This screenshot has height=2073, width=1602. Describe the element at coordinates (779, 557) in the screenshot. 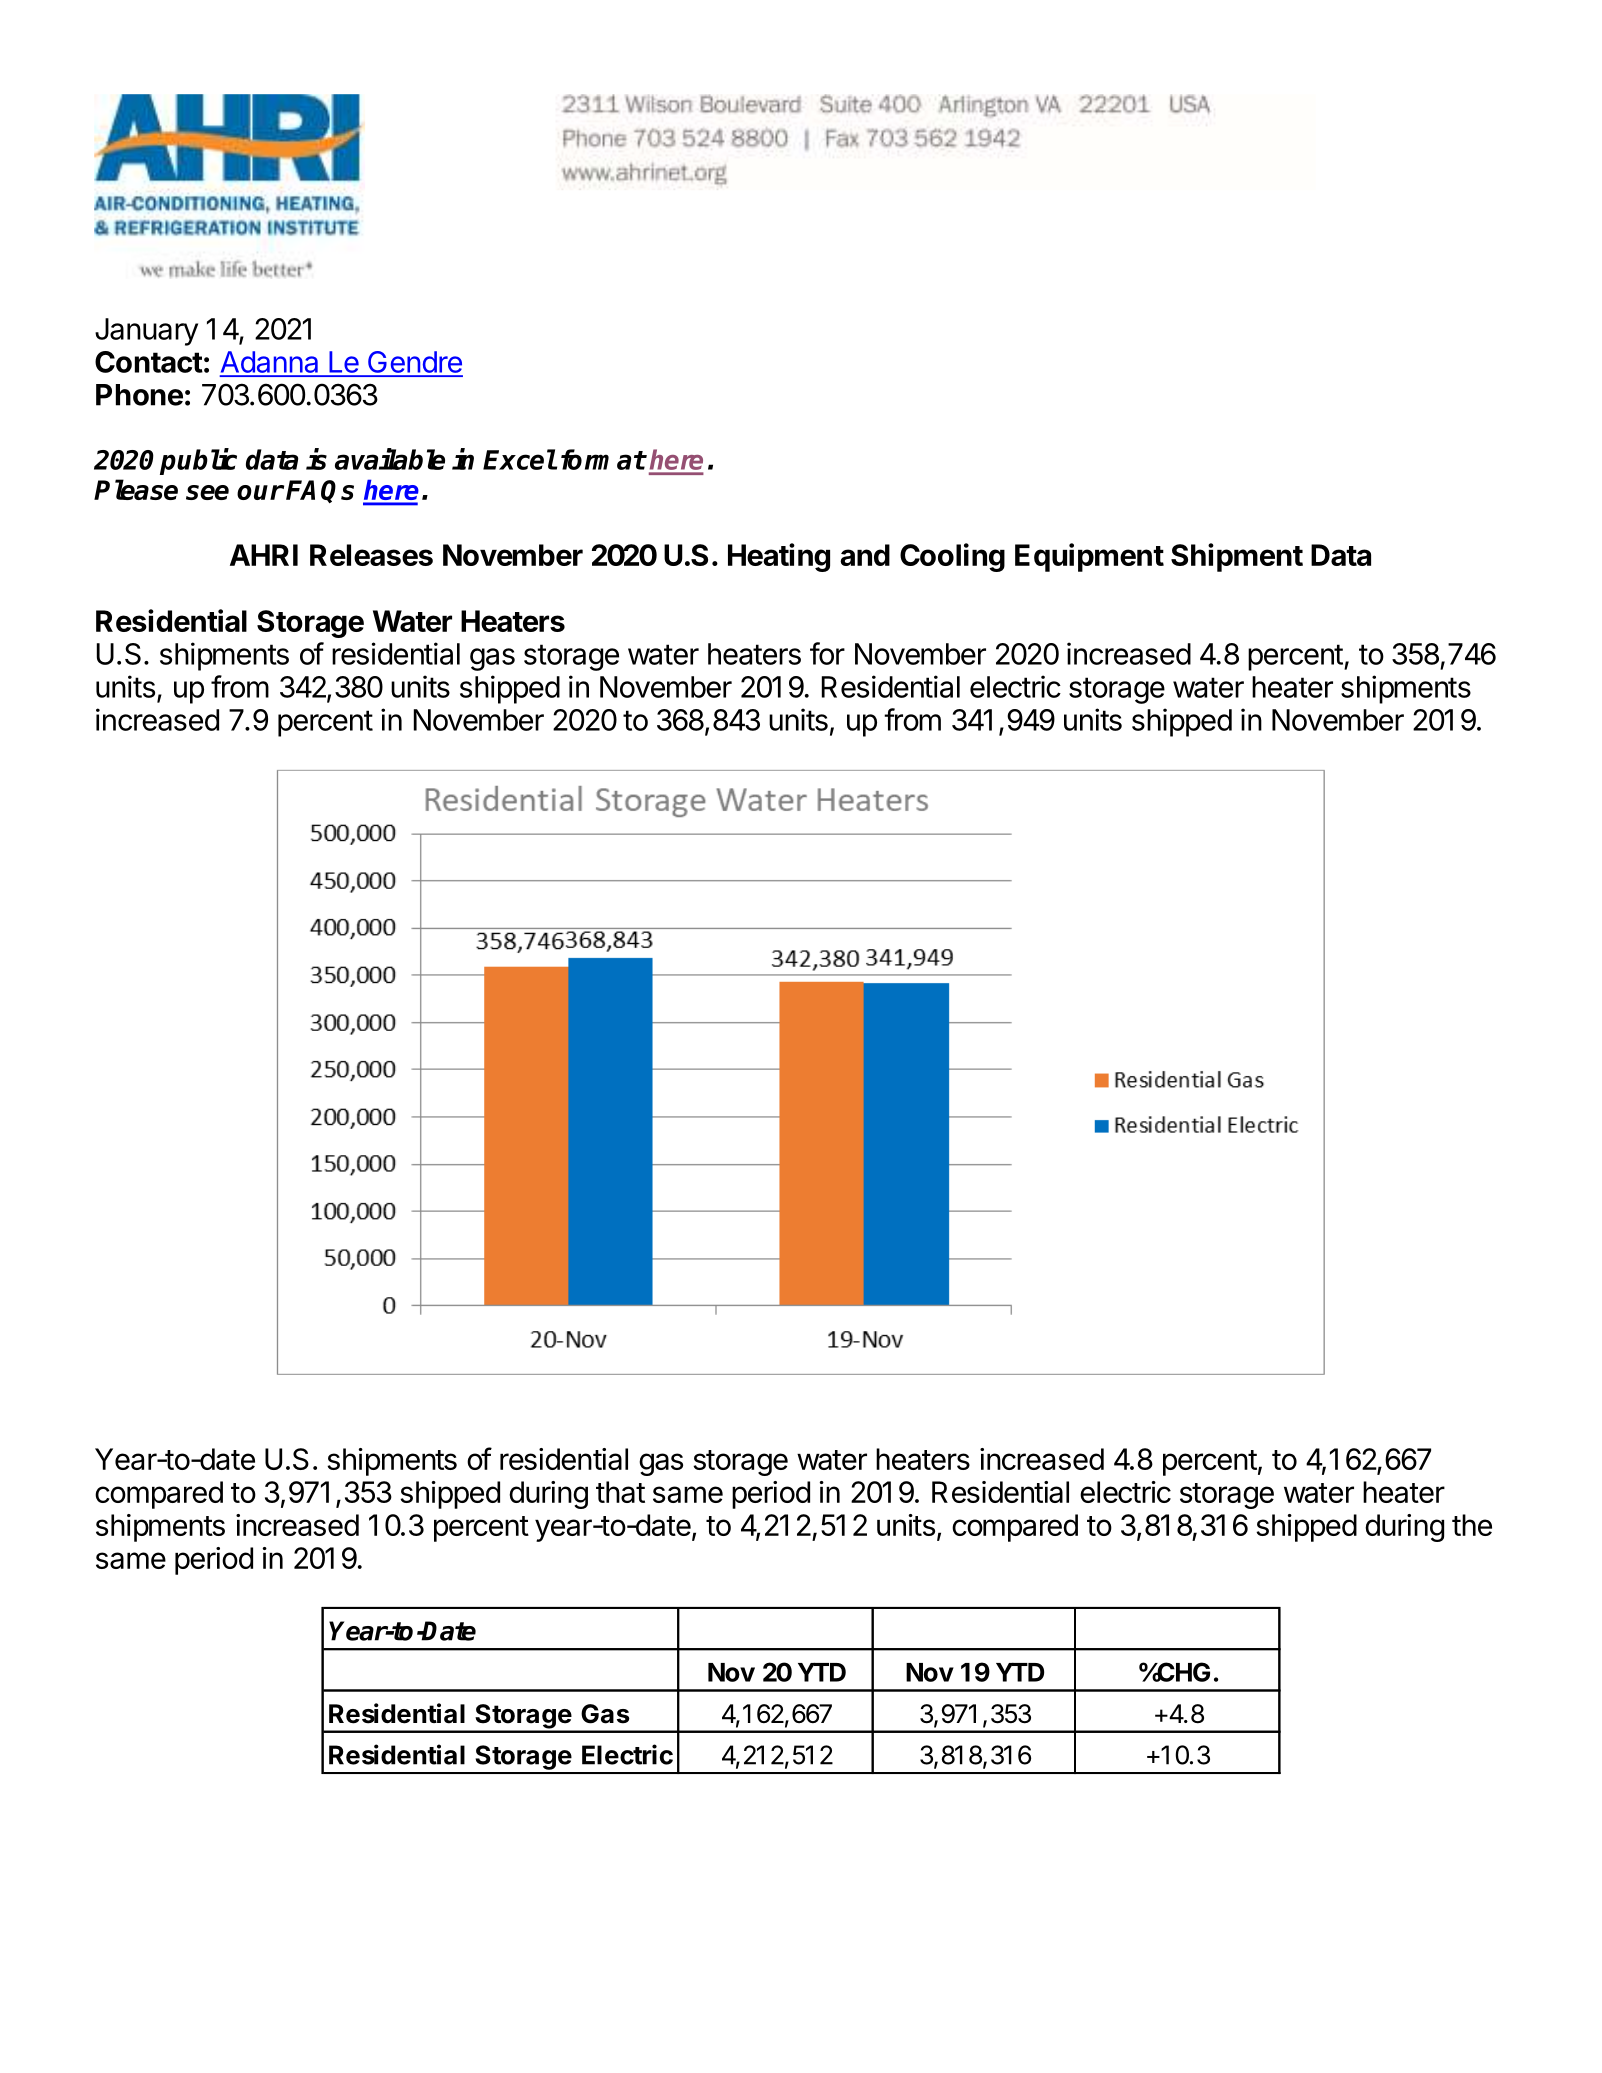

I see `Heating` at that location.
